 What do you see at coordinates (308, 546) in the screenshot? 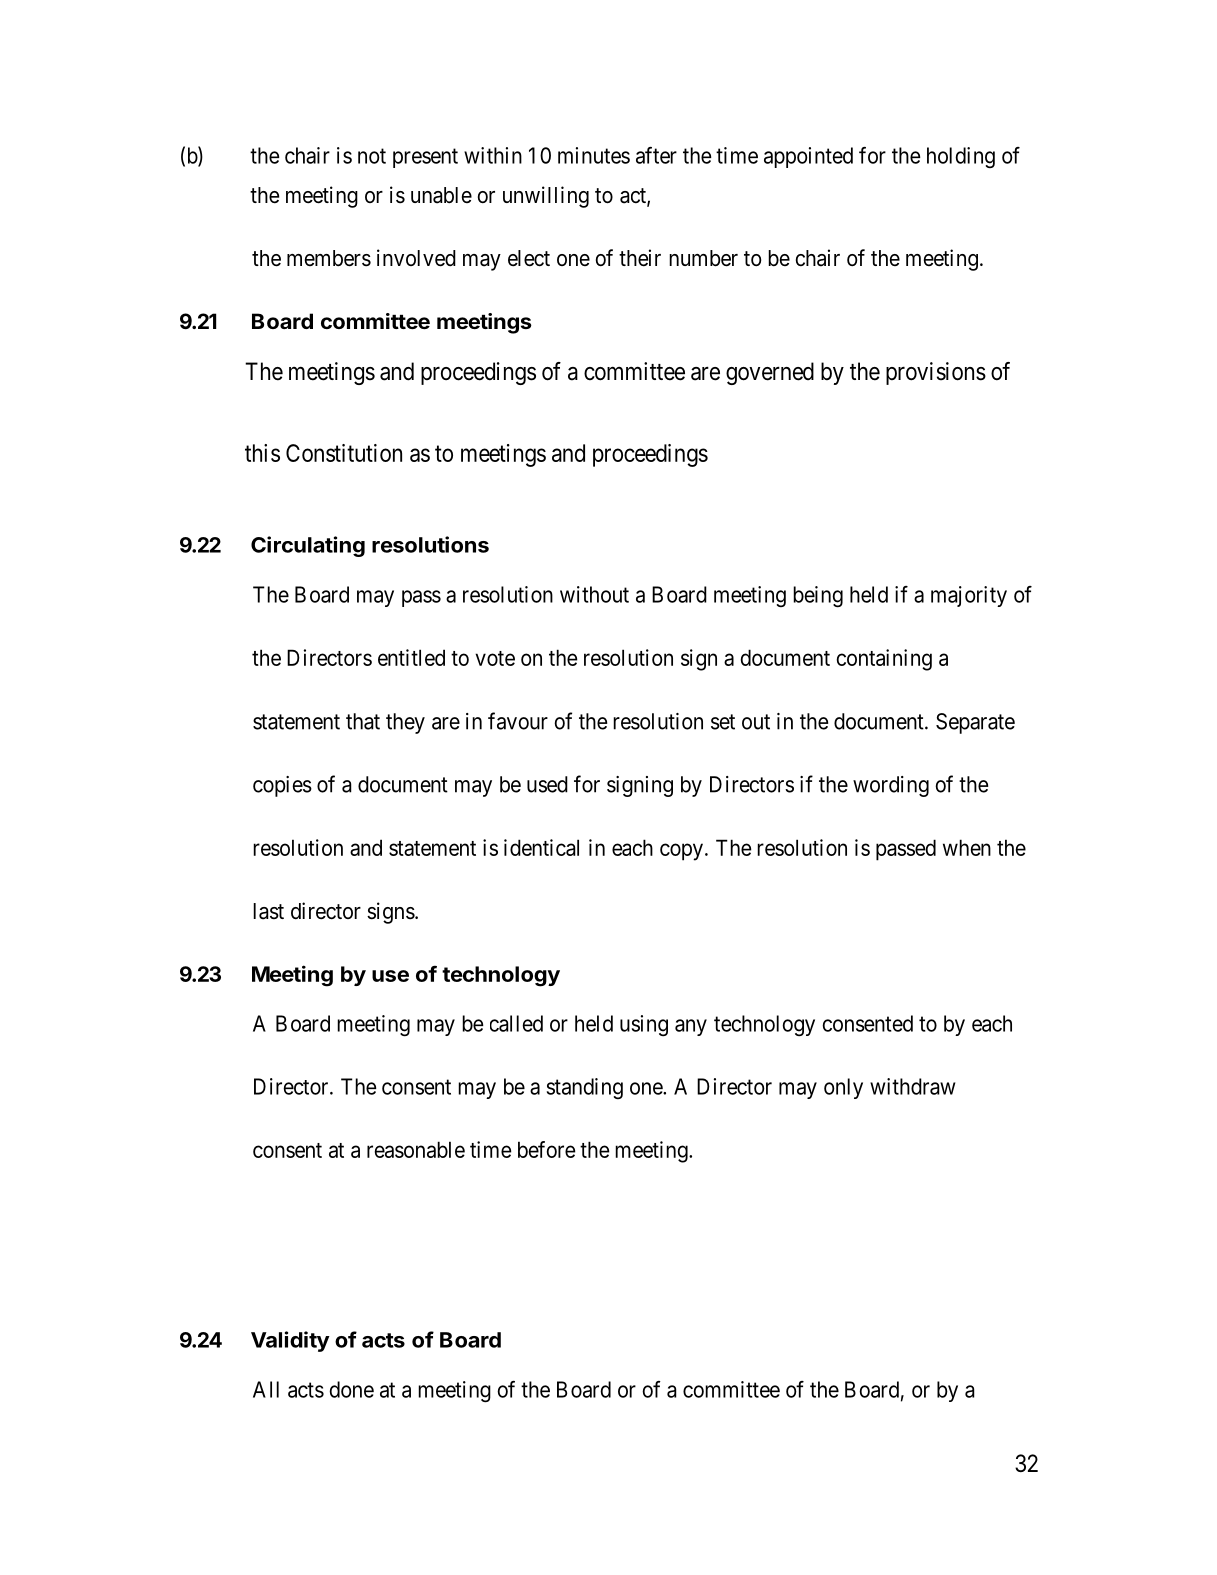
I see `Circulating` at bounding box center [308, 546].
